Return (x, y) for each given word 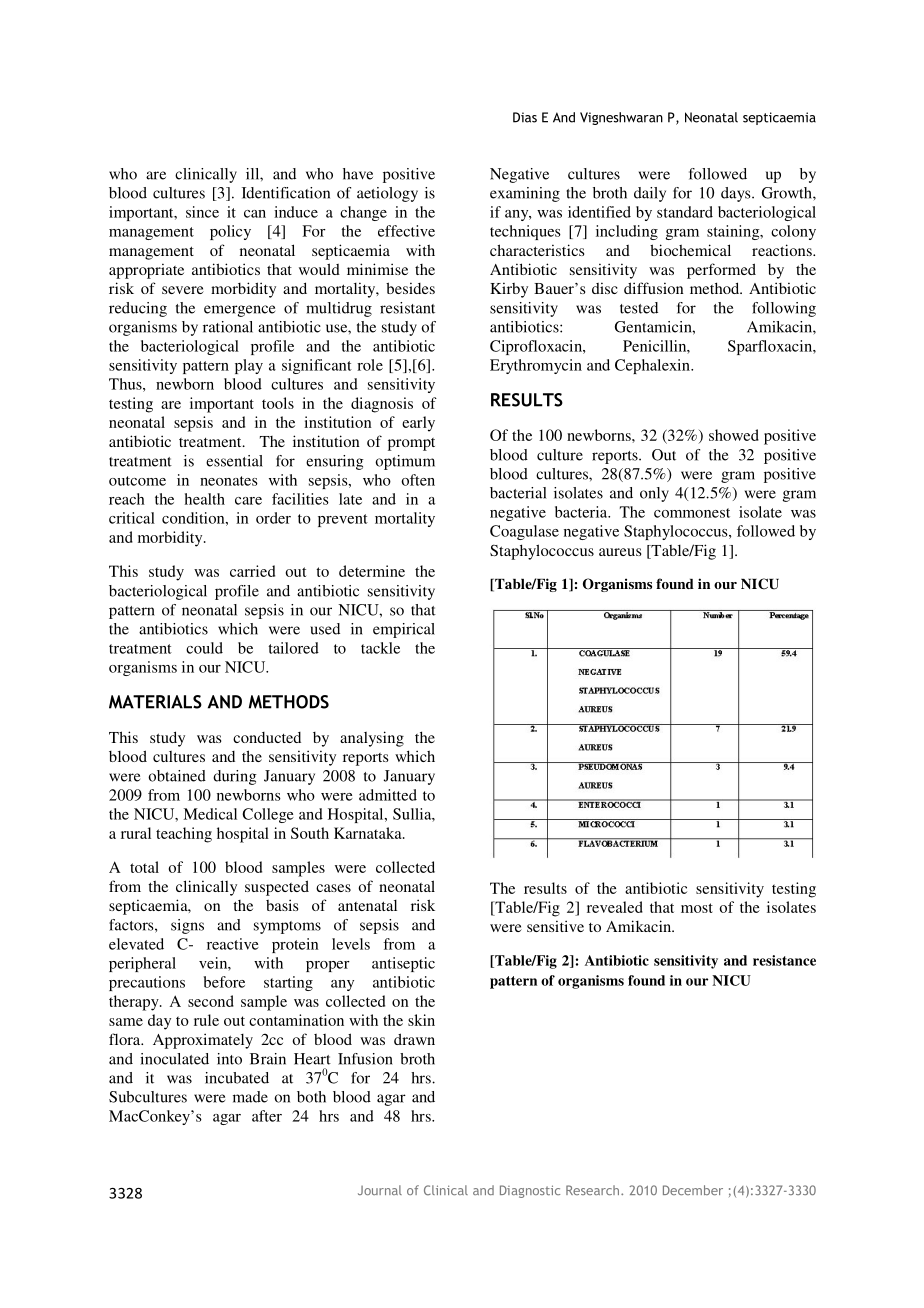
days (737, 194)
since (202, 212)
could (204, 648)
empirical (404, 630)
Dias (525, 117)
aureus (620, 552)
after (267, 1116)
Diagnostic (530, 1191)
